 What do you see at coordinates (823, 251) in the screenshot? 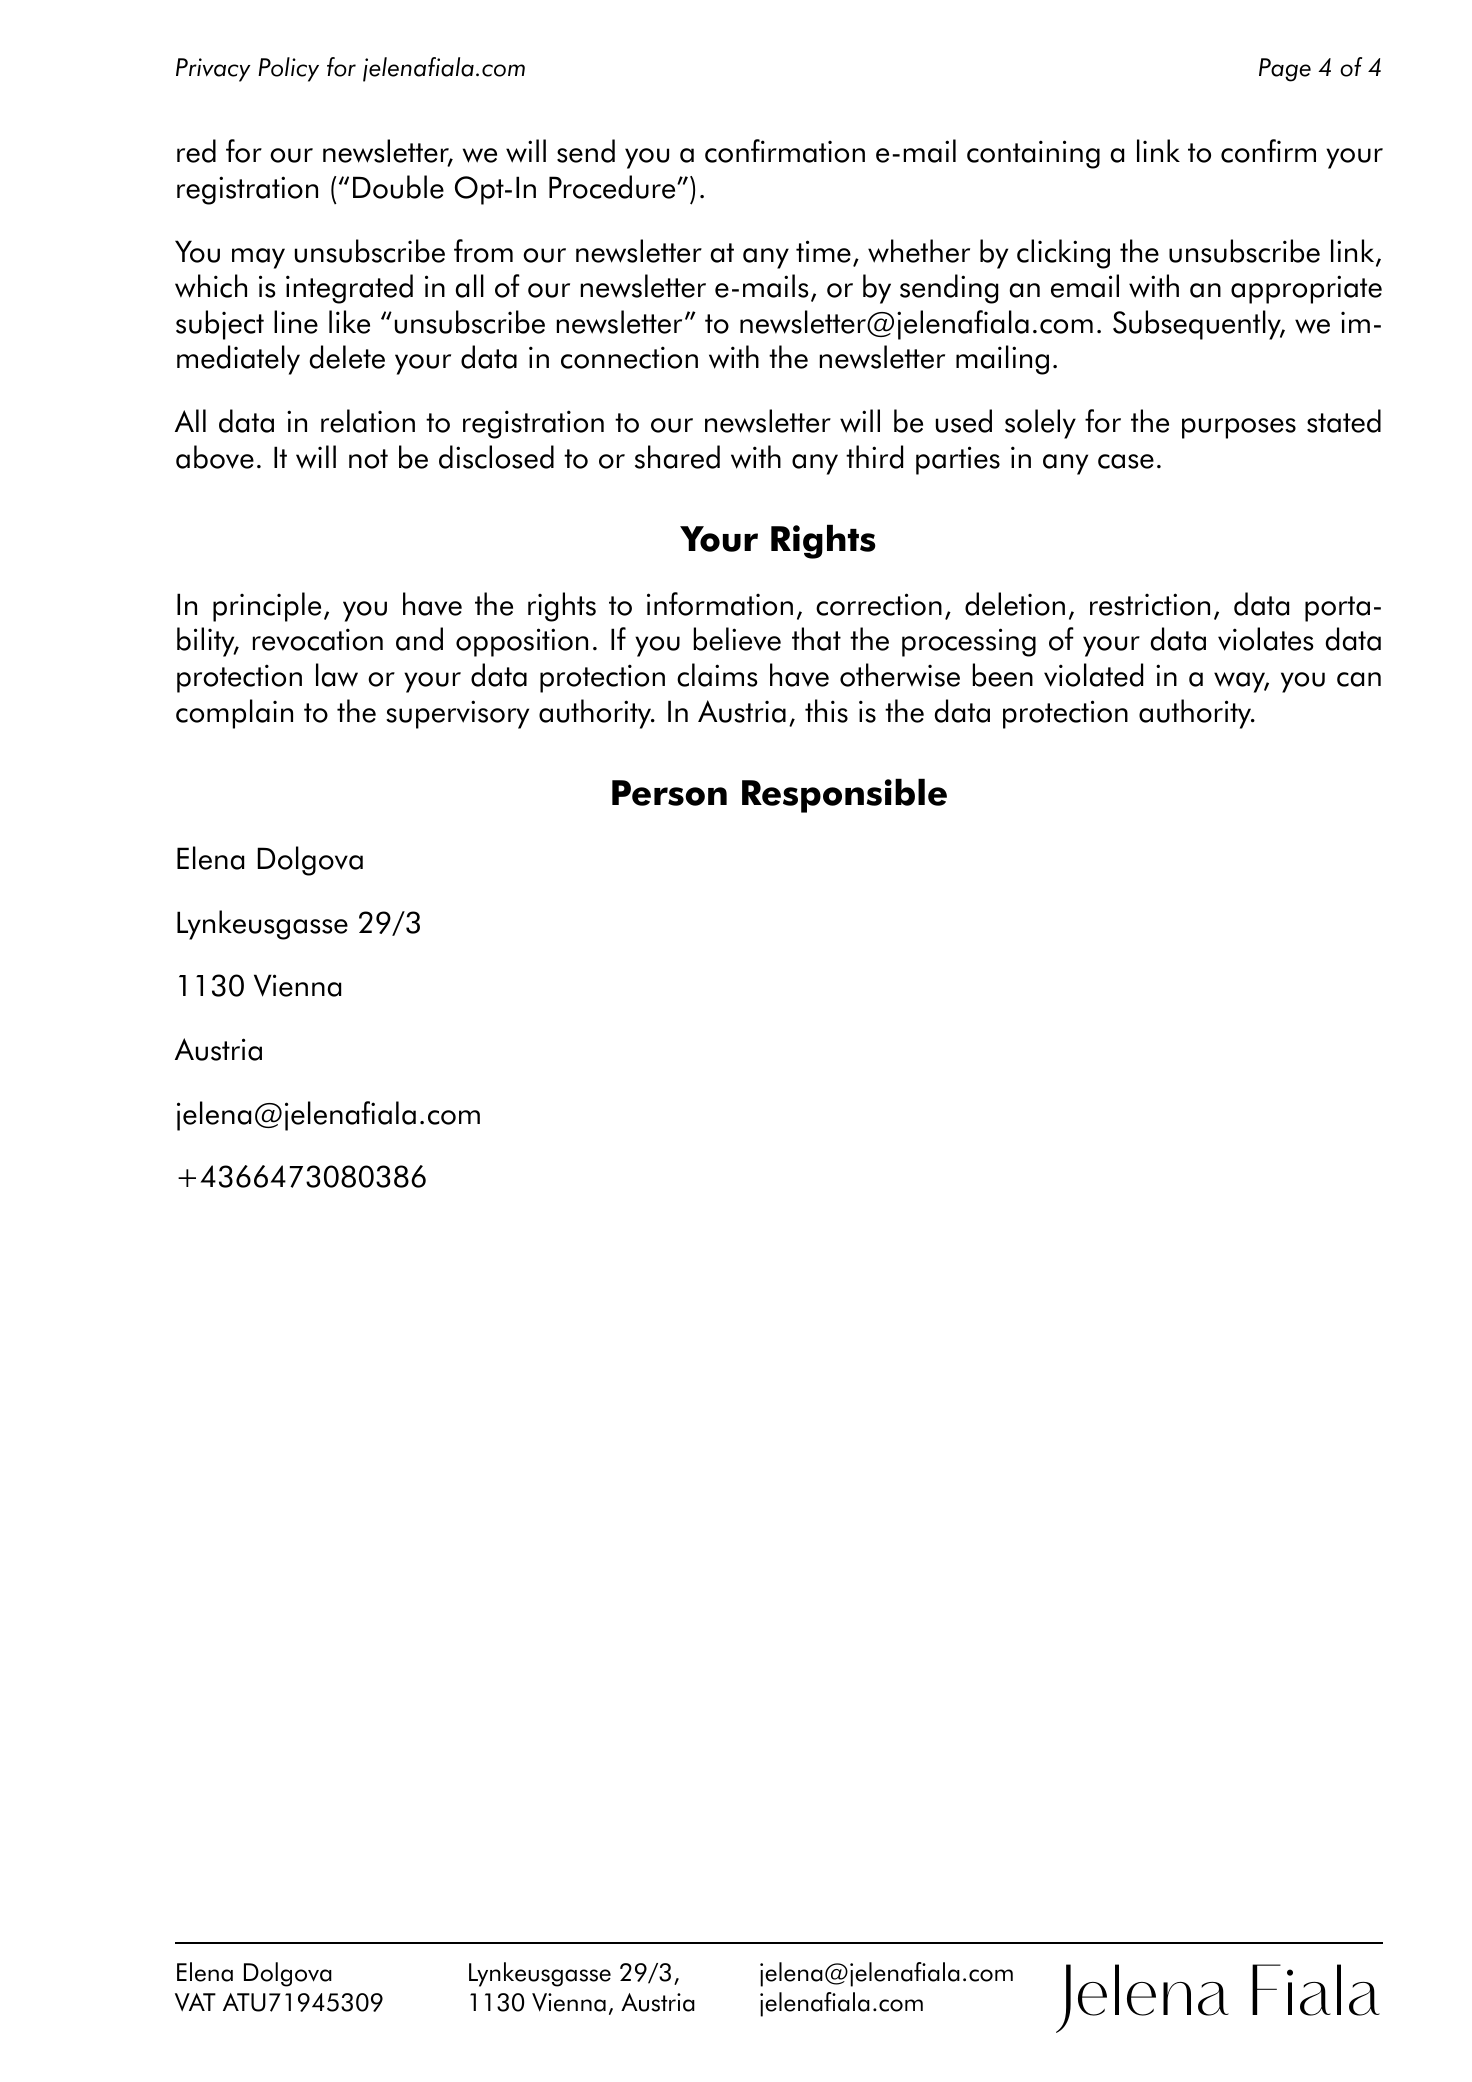
I see `time` at bounding box center [823, 251].
